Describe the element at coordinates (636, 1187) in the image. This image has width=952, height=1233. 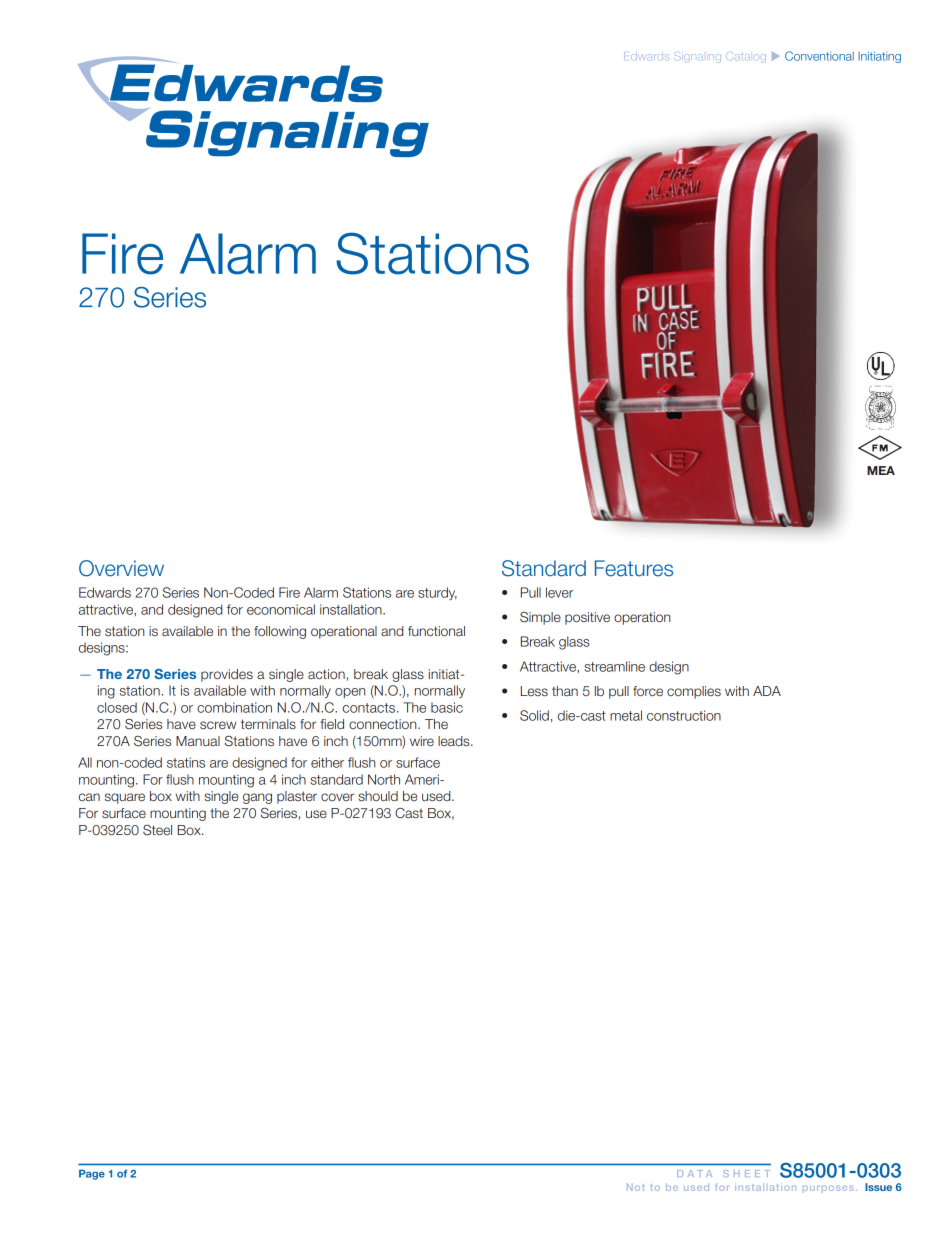
I see `Not` at that location.
